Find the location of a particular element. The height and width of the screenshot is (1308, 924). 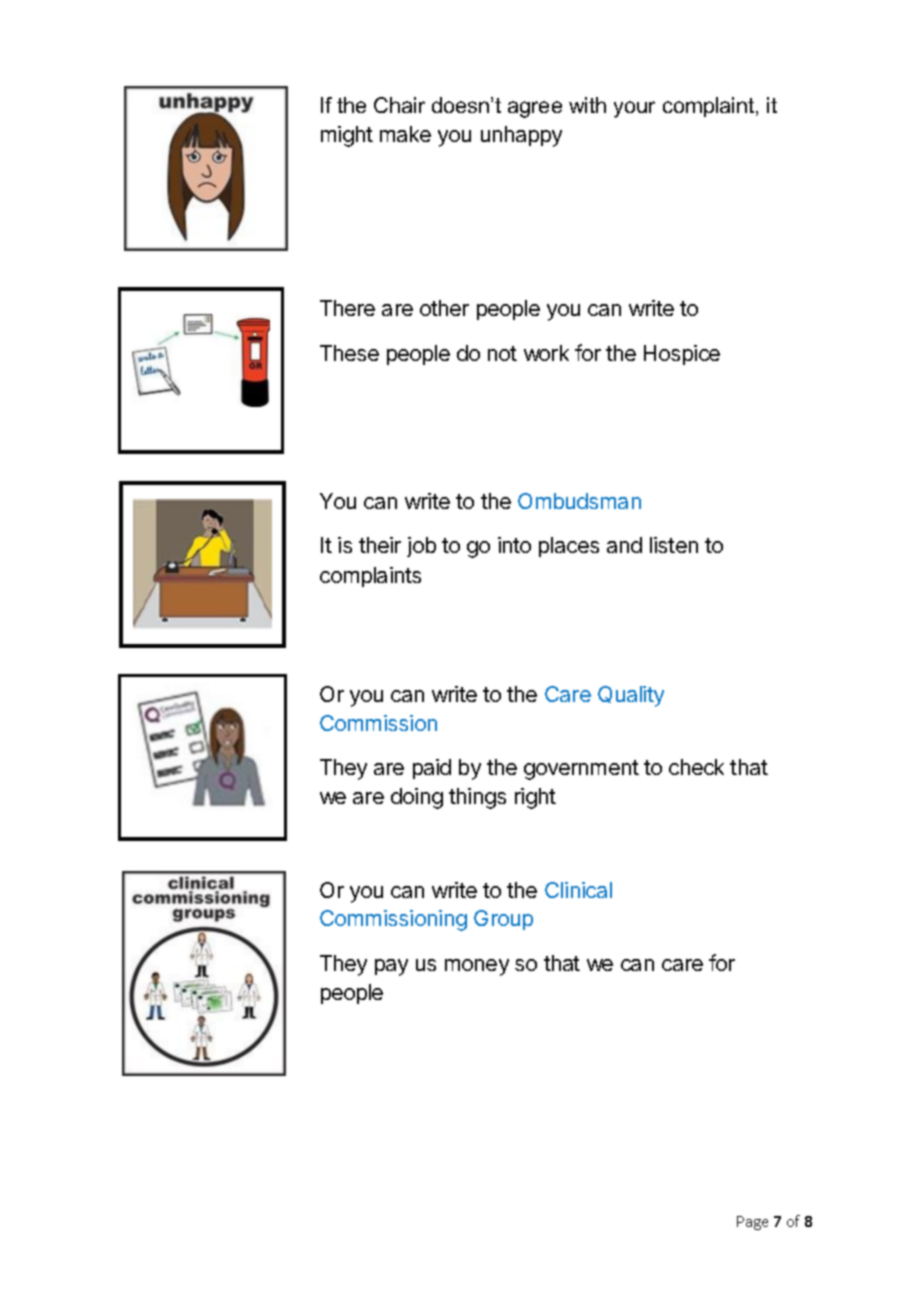

check is located at coordinates (696, 767).
